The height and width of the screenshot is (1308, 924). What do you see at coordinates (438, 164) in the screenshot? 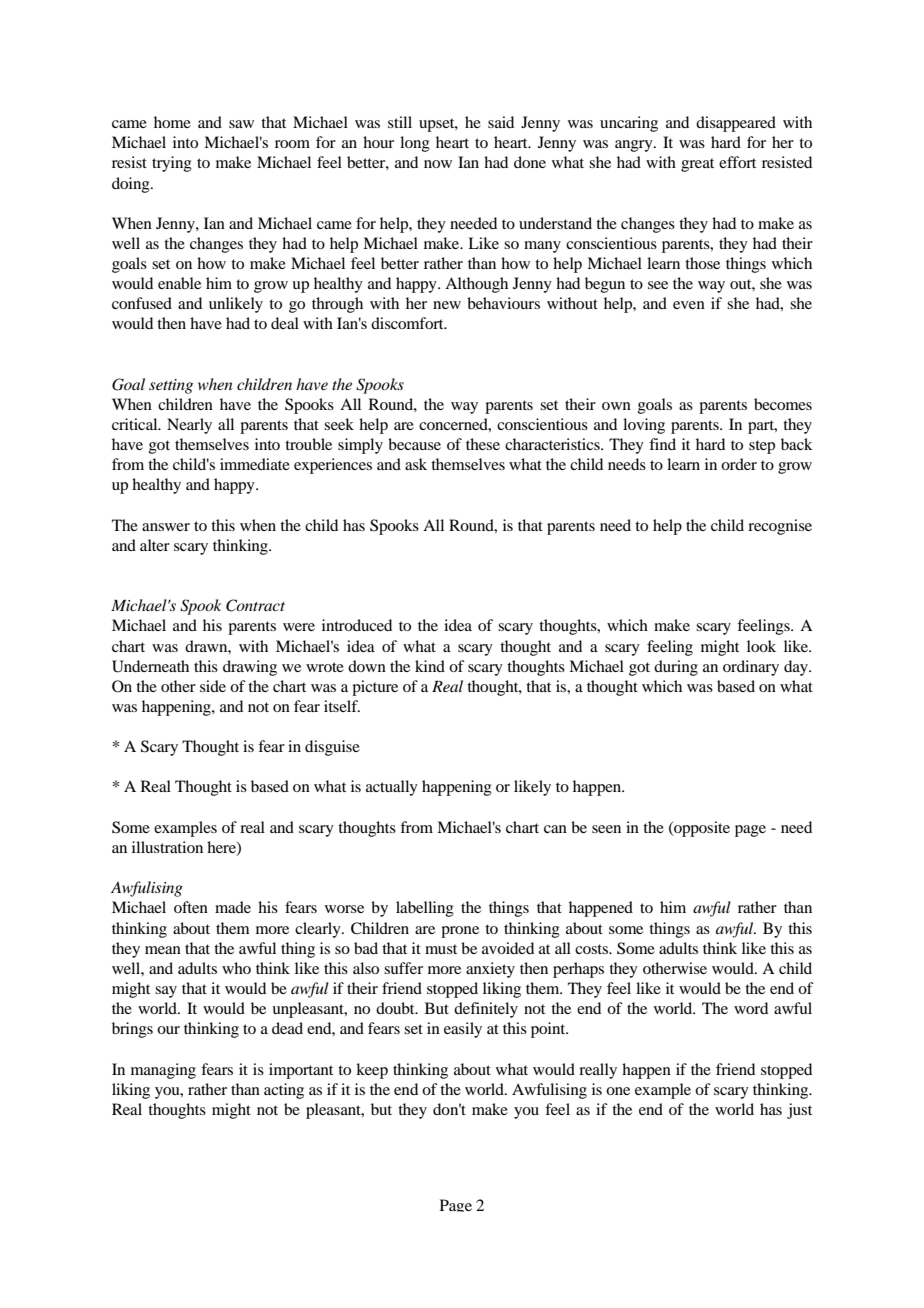
I see `now` at bounding box center [438, 164].
